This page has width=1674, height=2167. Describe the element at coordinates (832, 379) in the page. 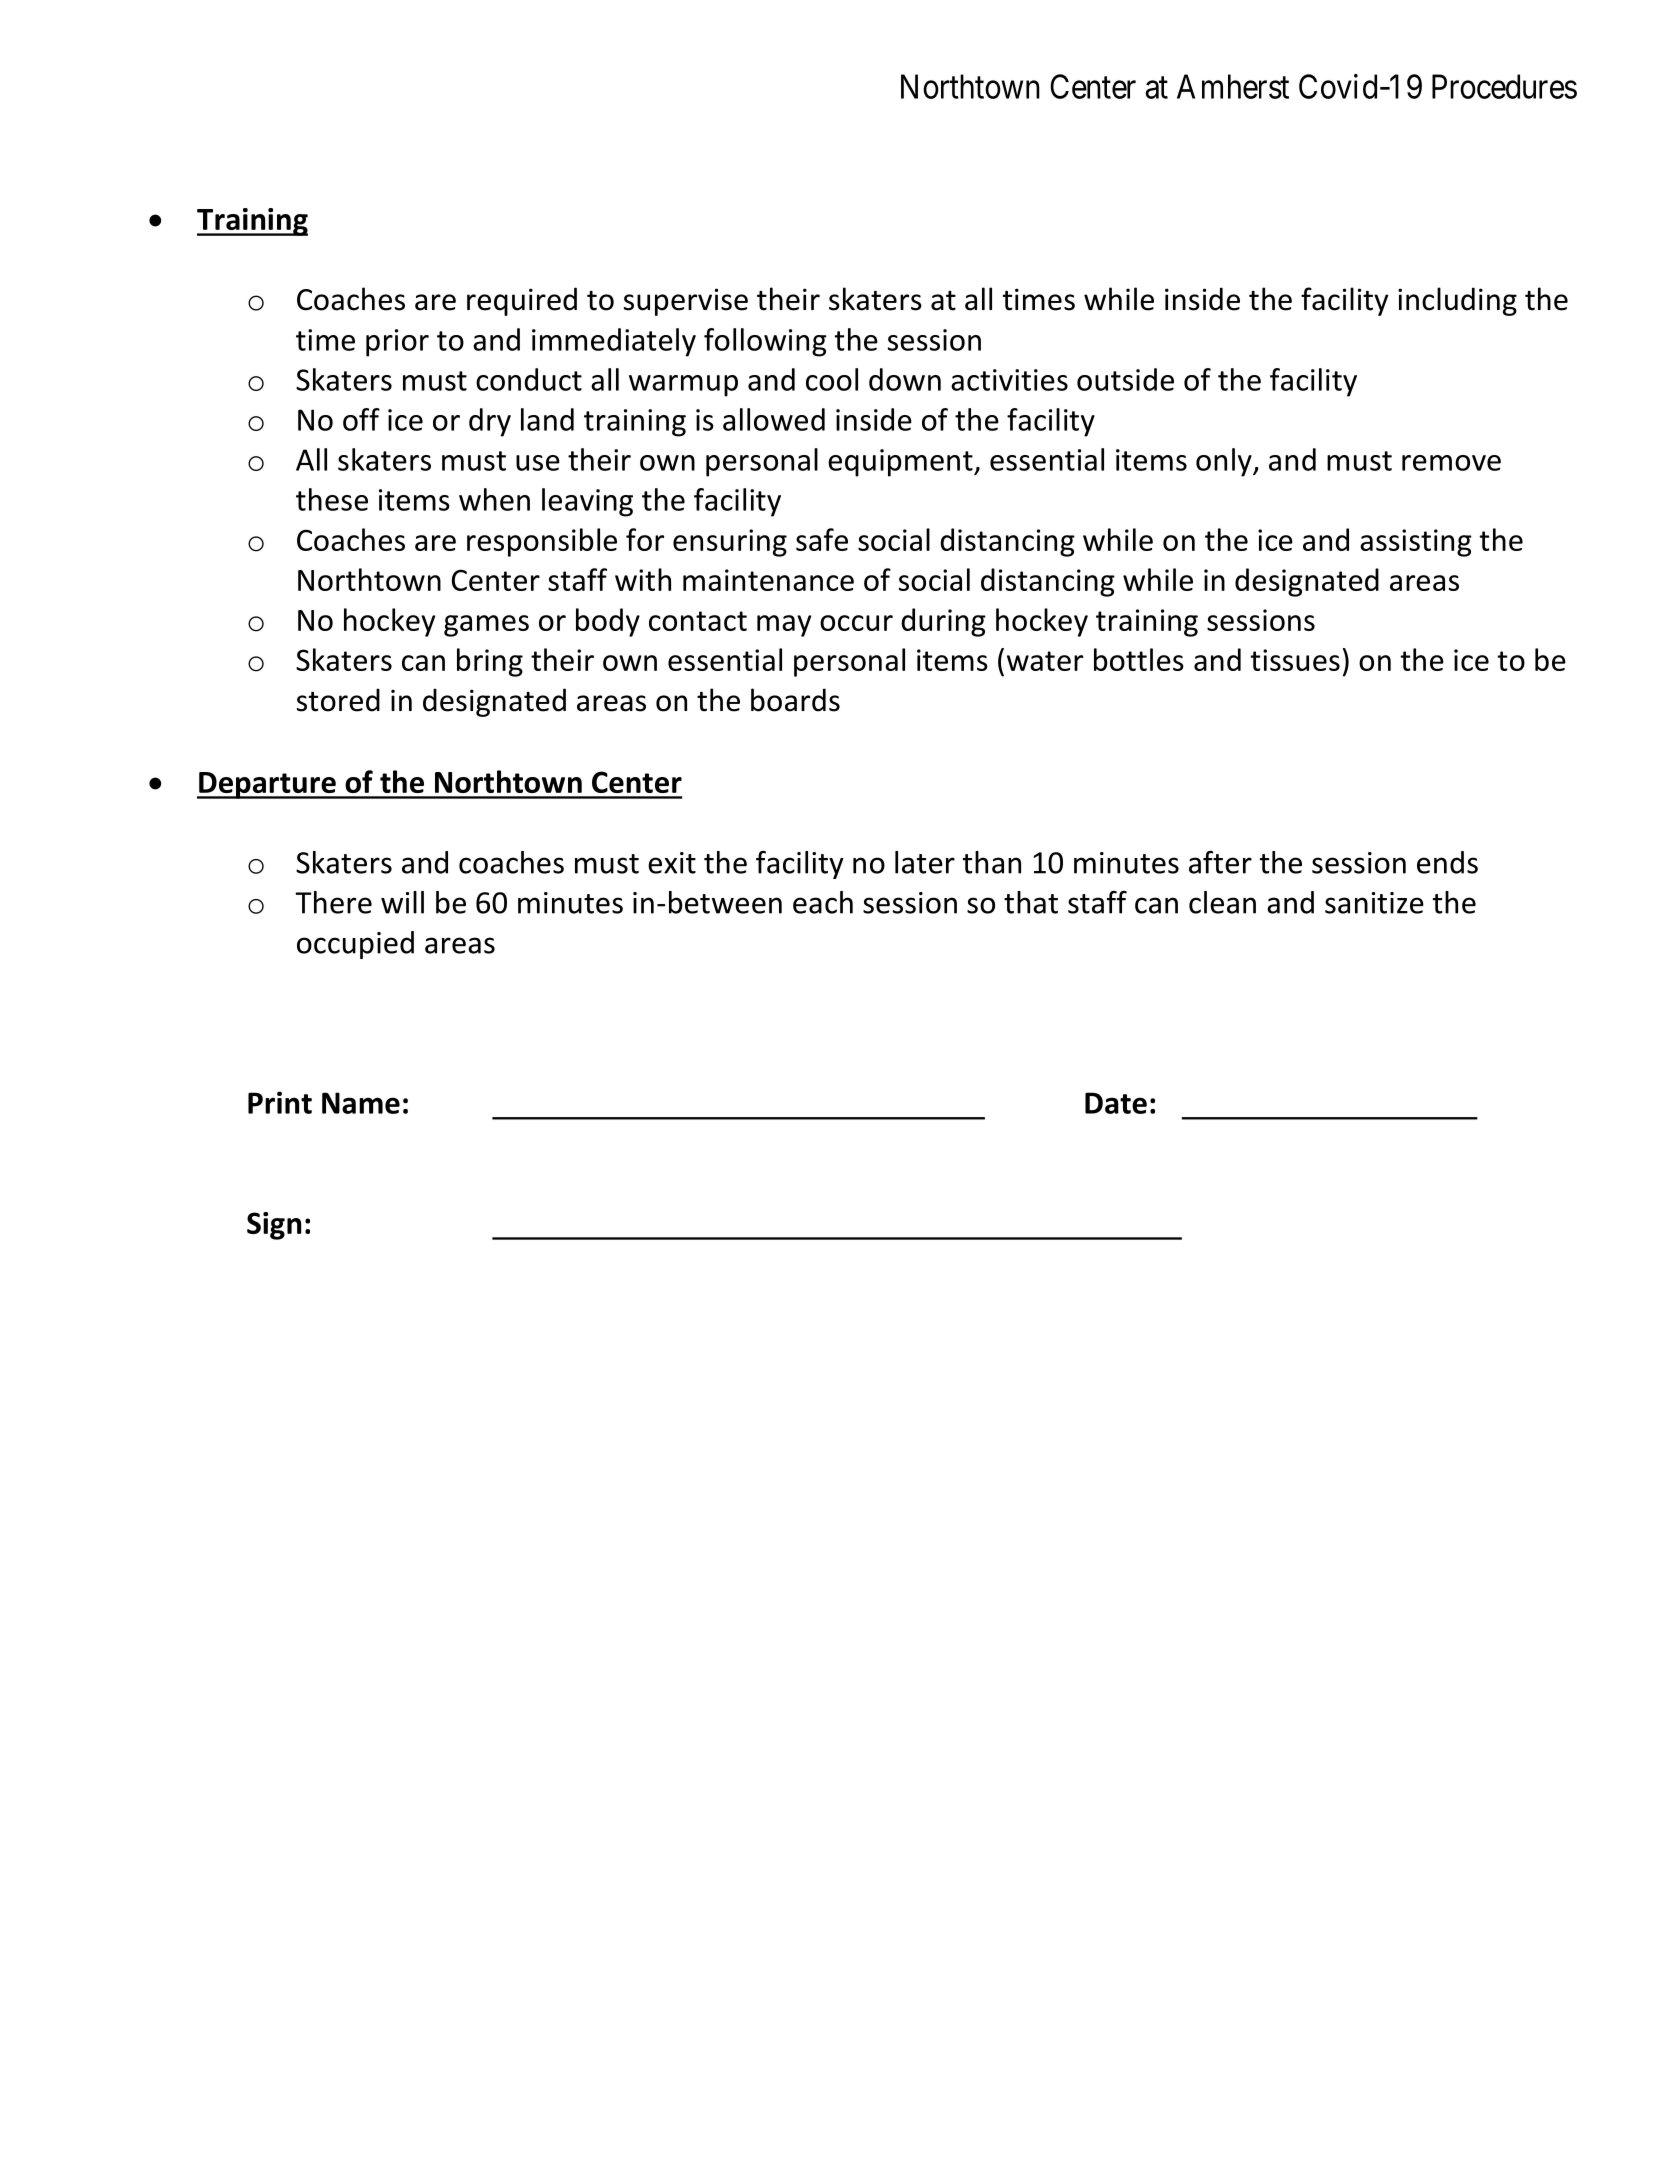

I see `cool` at that location.
